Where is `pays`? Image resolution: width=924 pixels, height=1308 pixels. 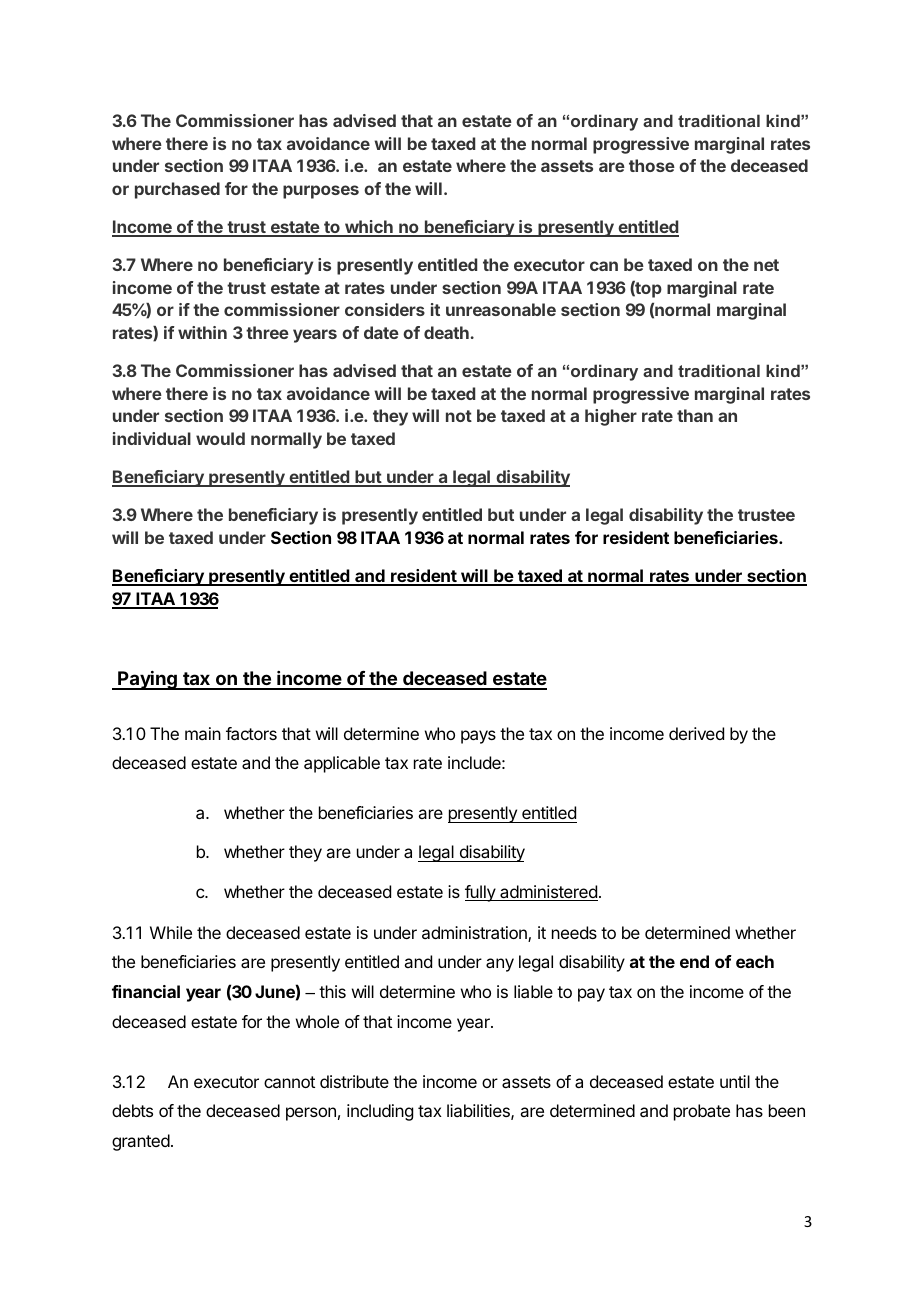
pays is located at coordinates (478, 737).
